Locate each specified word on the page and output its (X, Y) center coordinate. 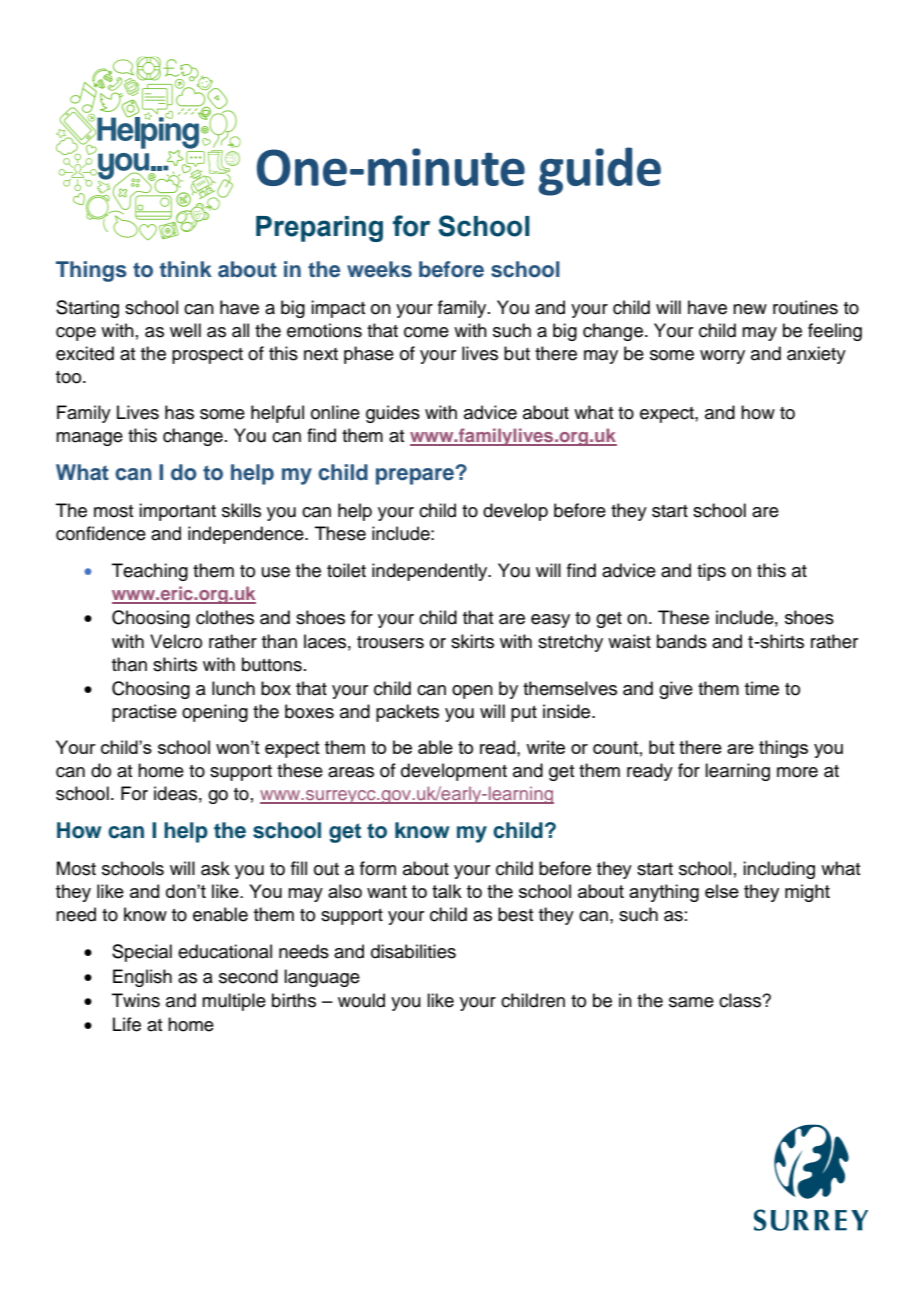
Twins (136, 1000)
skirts (472, 641)
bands (682, 641)
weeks (379, 269)
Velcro (176, 641)
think (186, 269)
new (750, 309)
